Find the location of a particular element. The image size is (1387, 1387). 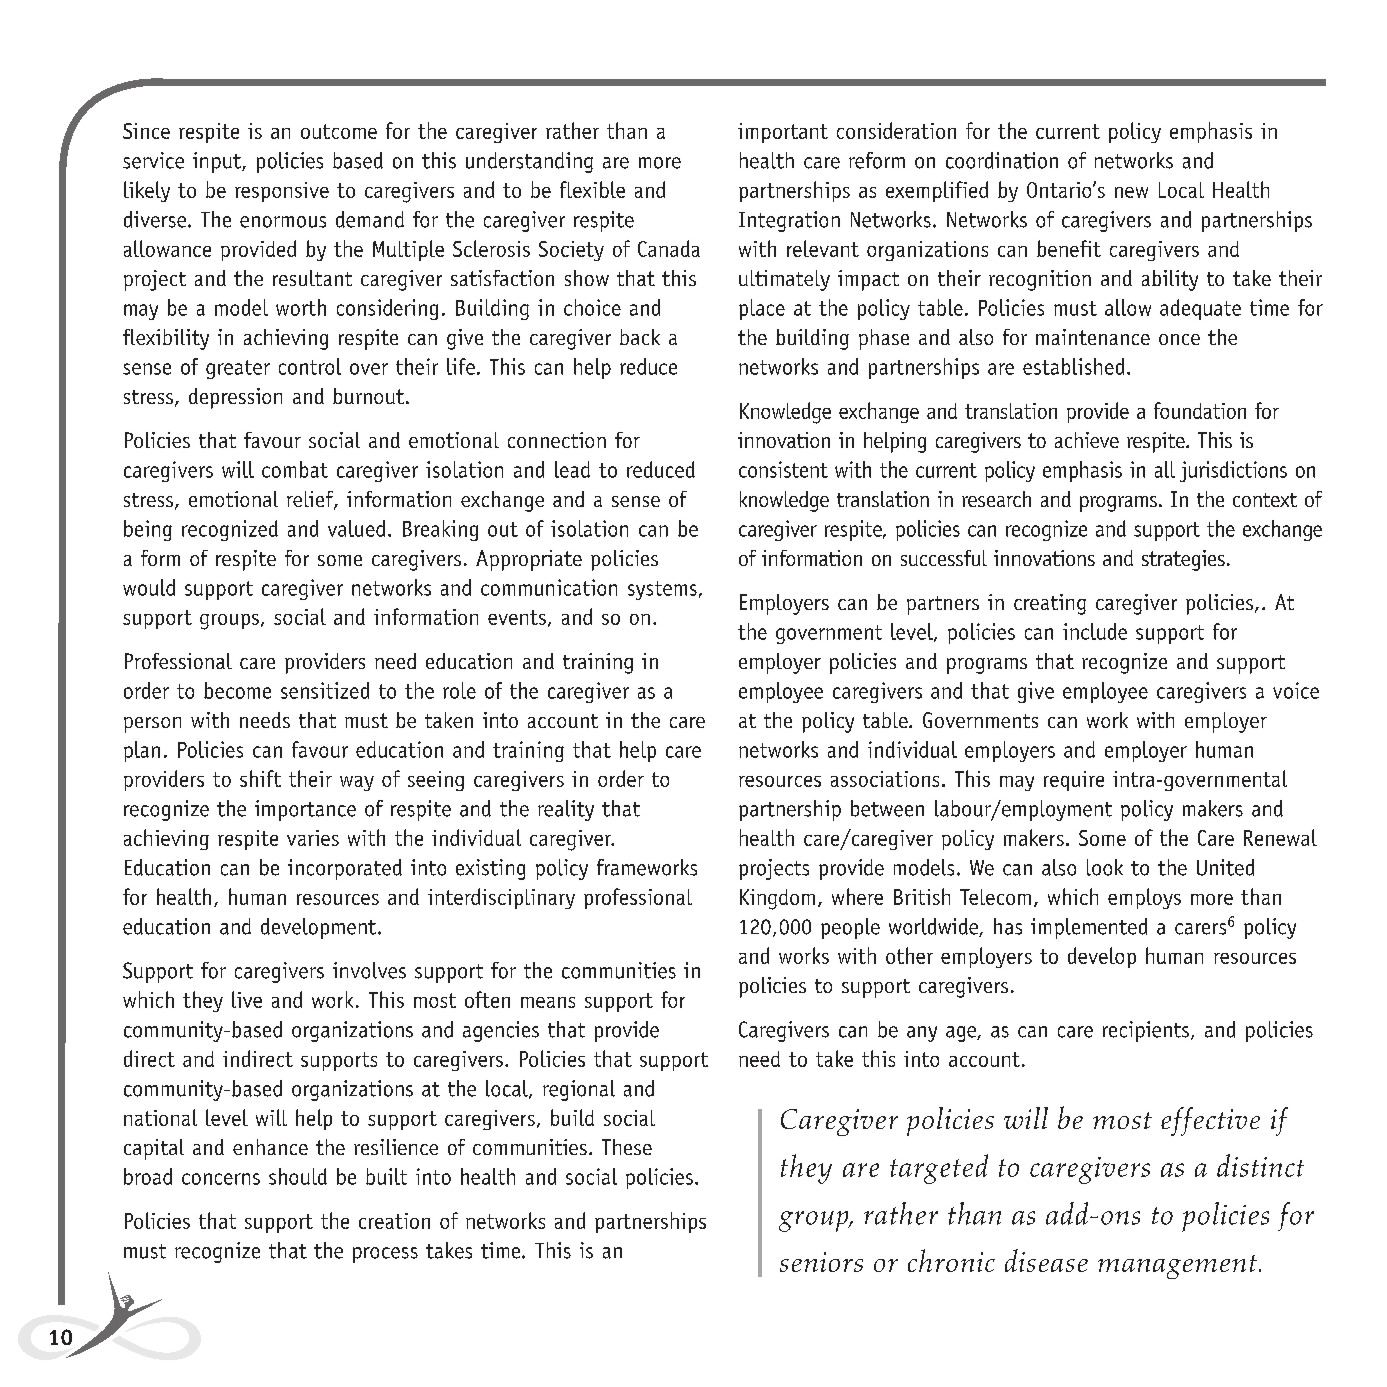

responsive is located at coordinates (282, 192).
